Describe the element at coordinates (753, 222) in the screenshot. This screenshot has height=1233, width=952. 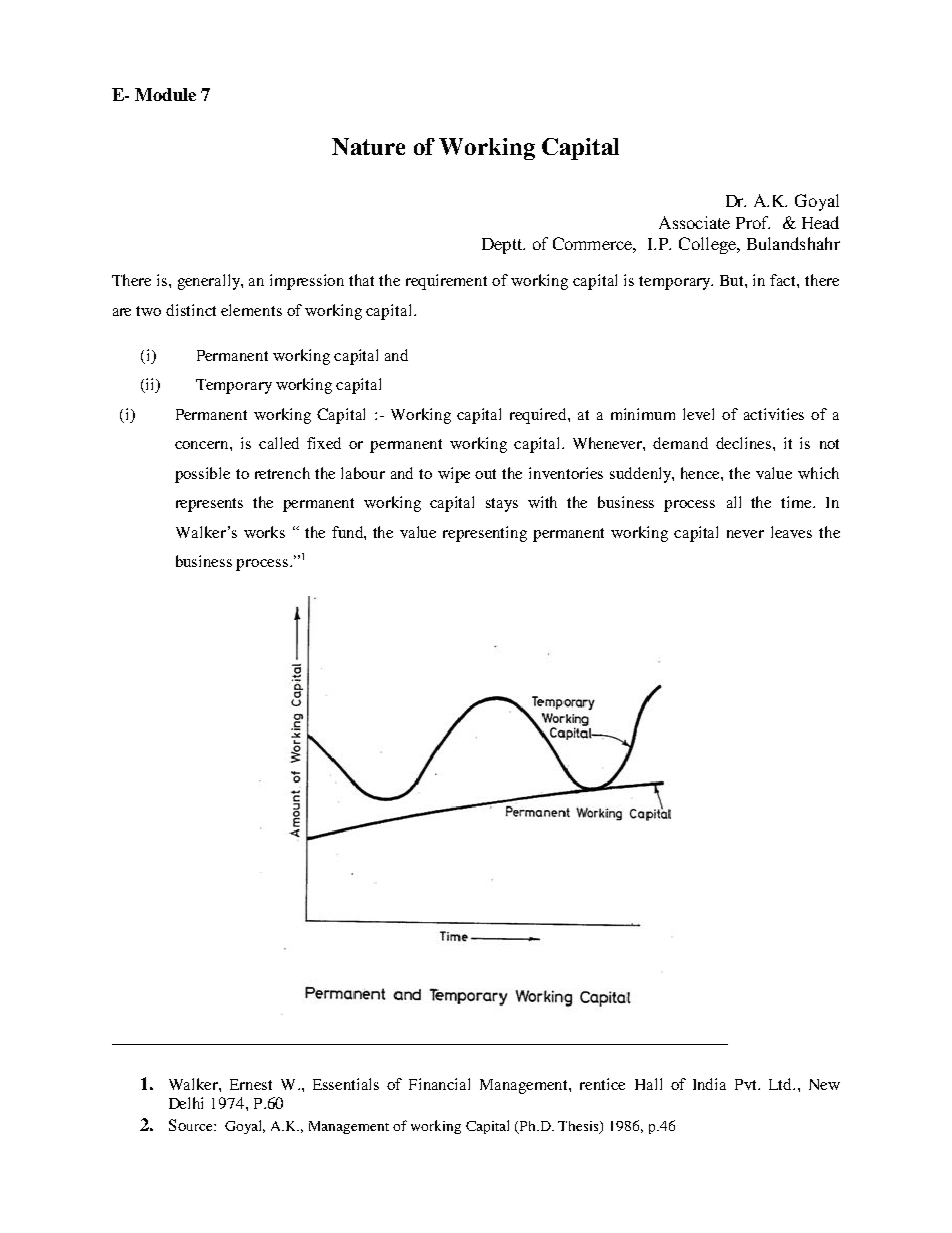
I see `Prof` at that location.
